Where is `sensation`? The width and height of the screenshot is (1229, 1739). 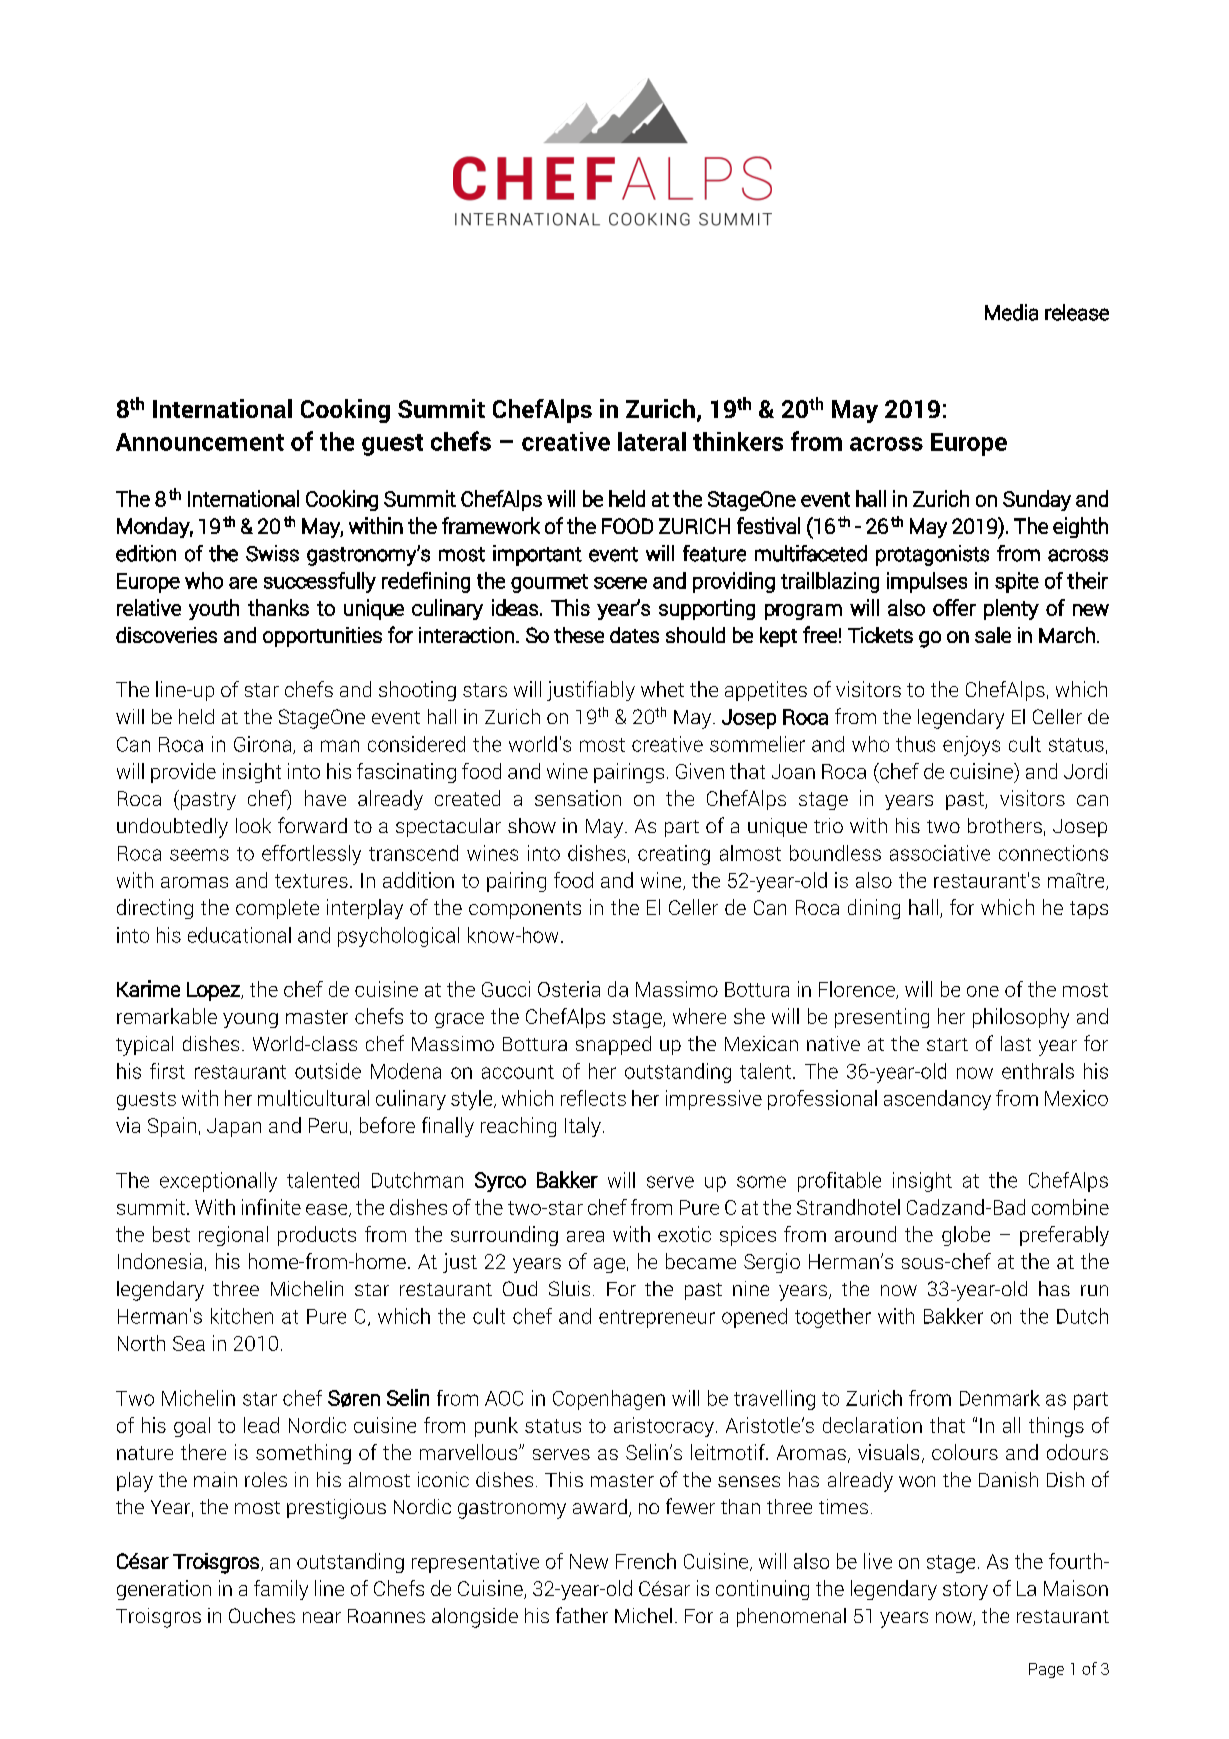
sensation is located at coordinates (578, 798).
